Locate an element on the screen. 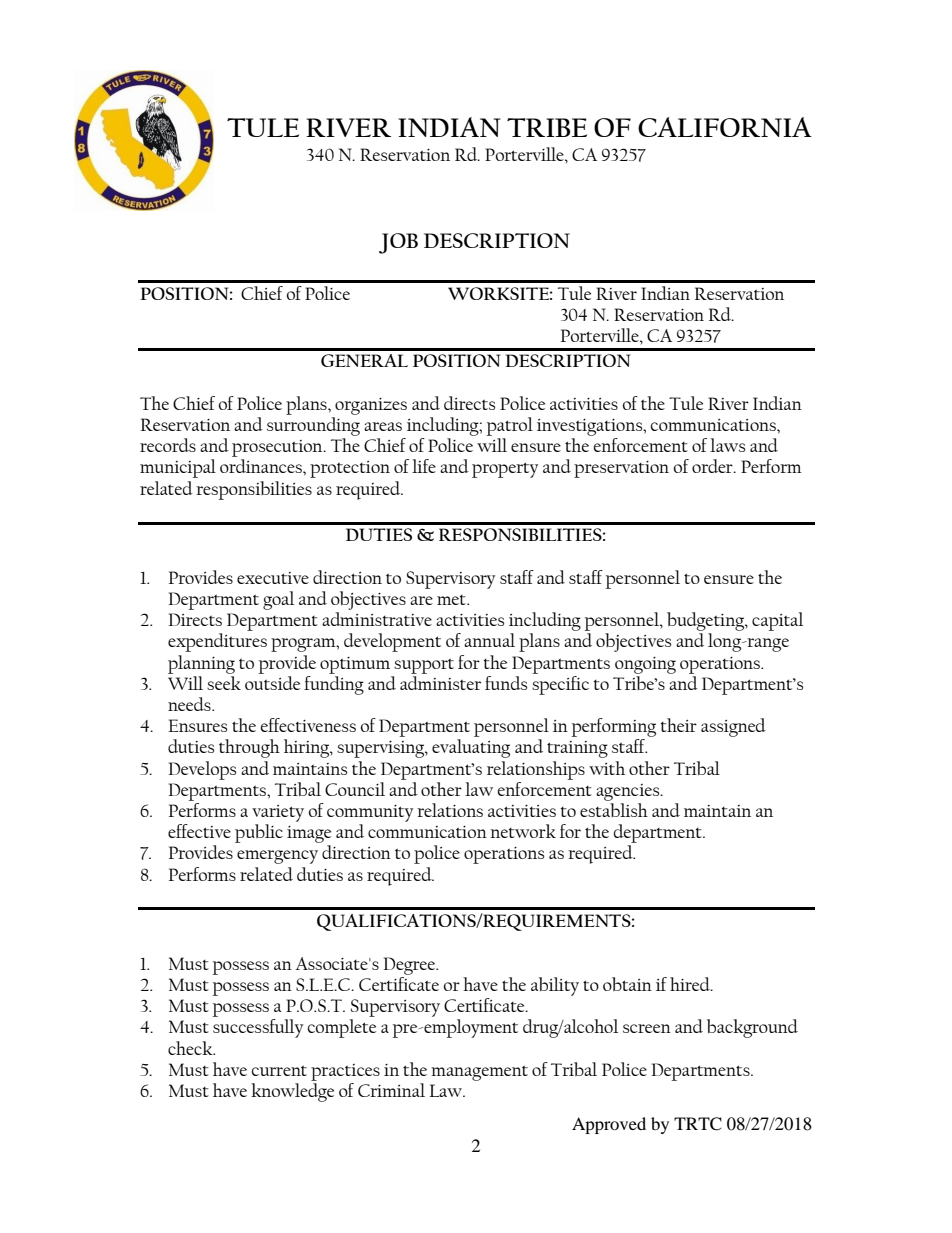 The image size is (952, 1233). expenditures is located at coordinates (217, 642).
